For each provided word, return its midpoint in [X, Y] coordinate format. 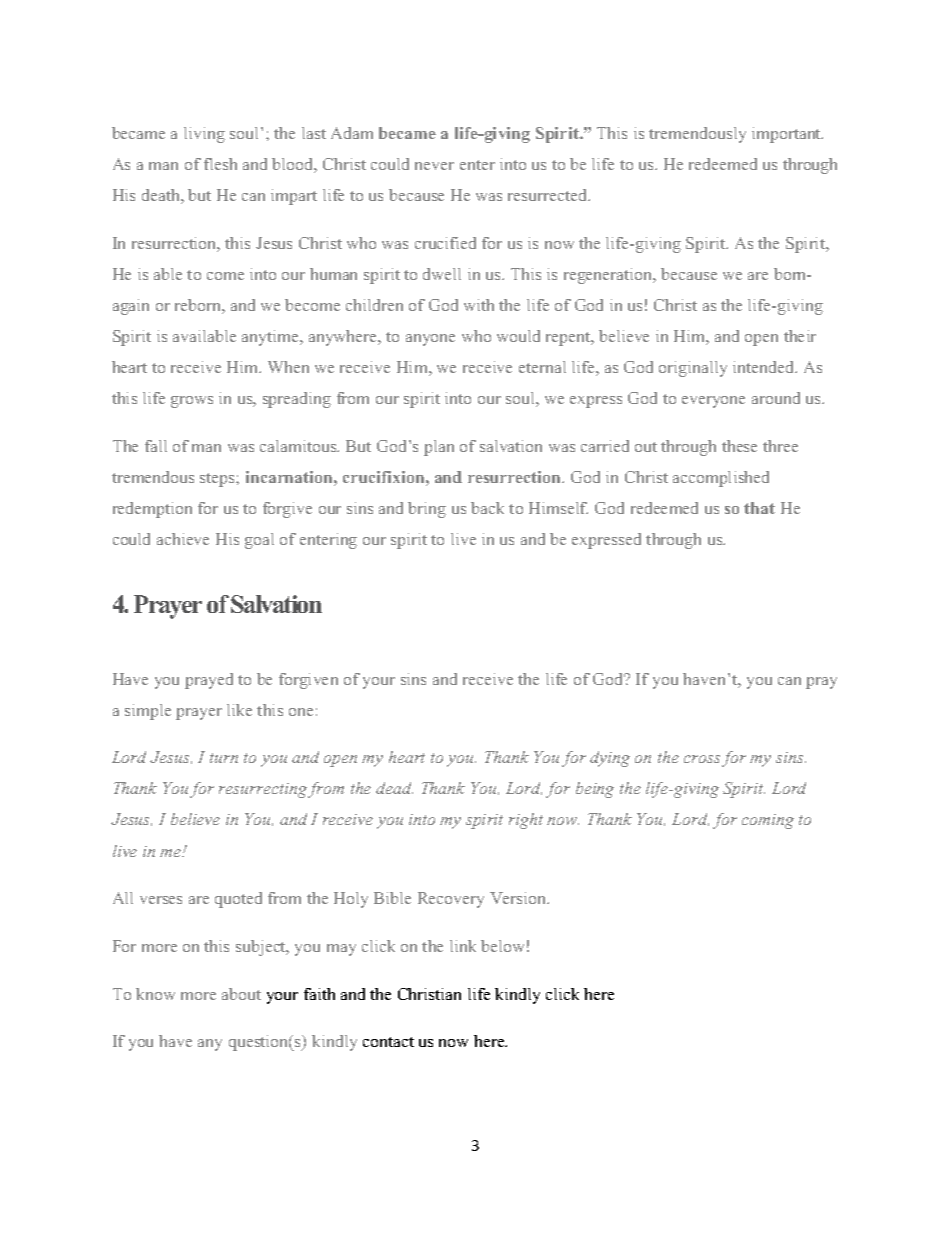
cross [703, 760]
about [241, 994]
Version [519, 898]
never [434, 166]
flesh [220, 164]
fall [156, 446]
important [787, 135]
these [739, 446]
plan [439, 448]
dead [394, 788]
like [239, 710]
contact [388, 1042]
